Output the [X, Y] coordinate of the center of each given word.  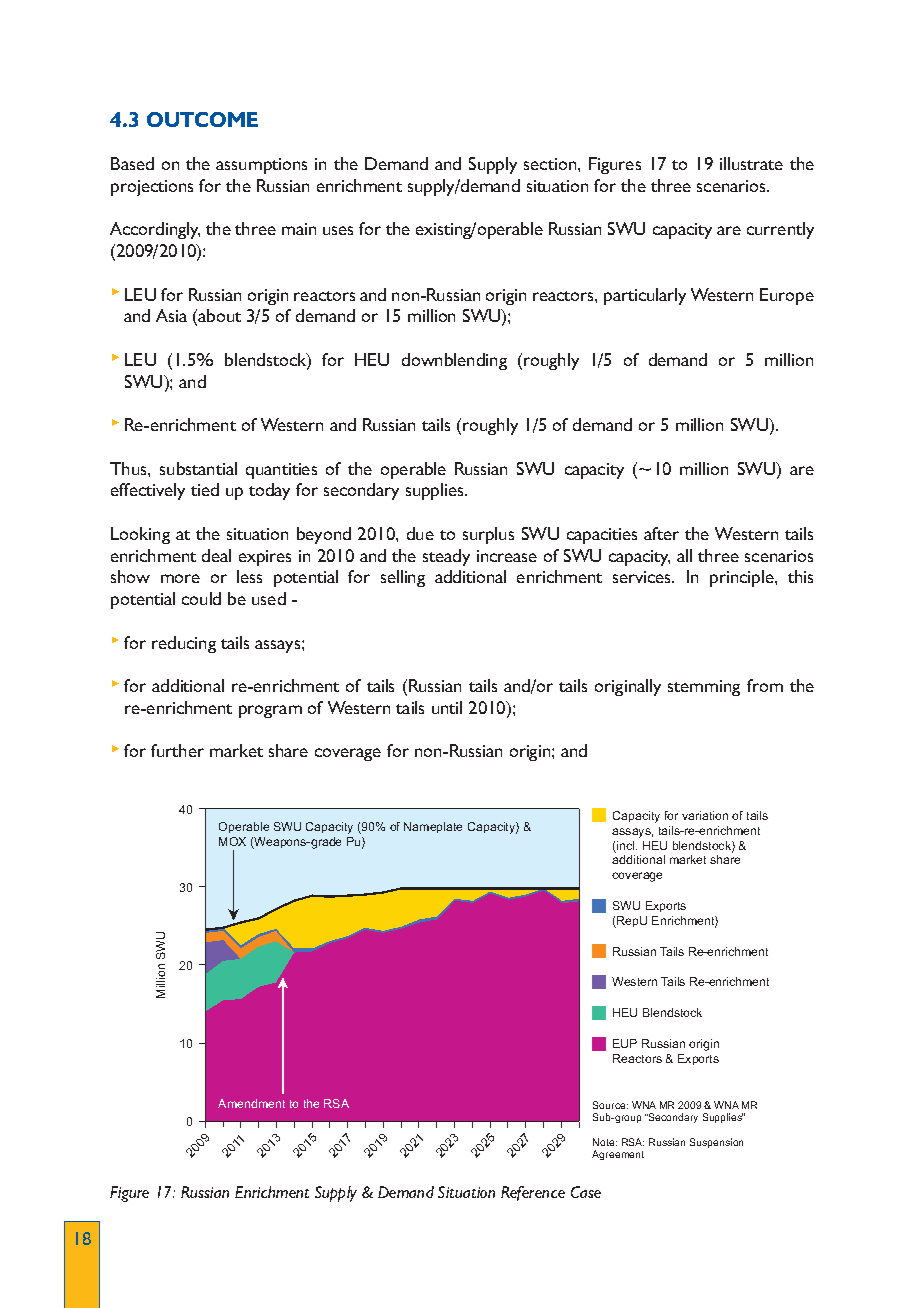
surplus [488, 535]
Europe [787, 296]
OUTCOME [202, 119]
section [550, 164]
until [447, 707]
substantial [198, 468]
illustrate [751, 163]
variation [705, 815]
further [177, 750]
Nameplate [433, 827]
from [765, 685]
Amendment [251, 1103]
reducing [184, 644]
